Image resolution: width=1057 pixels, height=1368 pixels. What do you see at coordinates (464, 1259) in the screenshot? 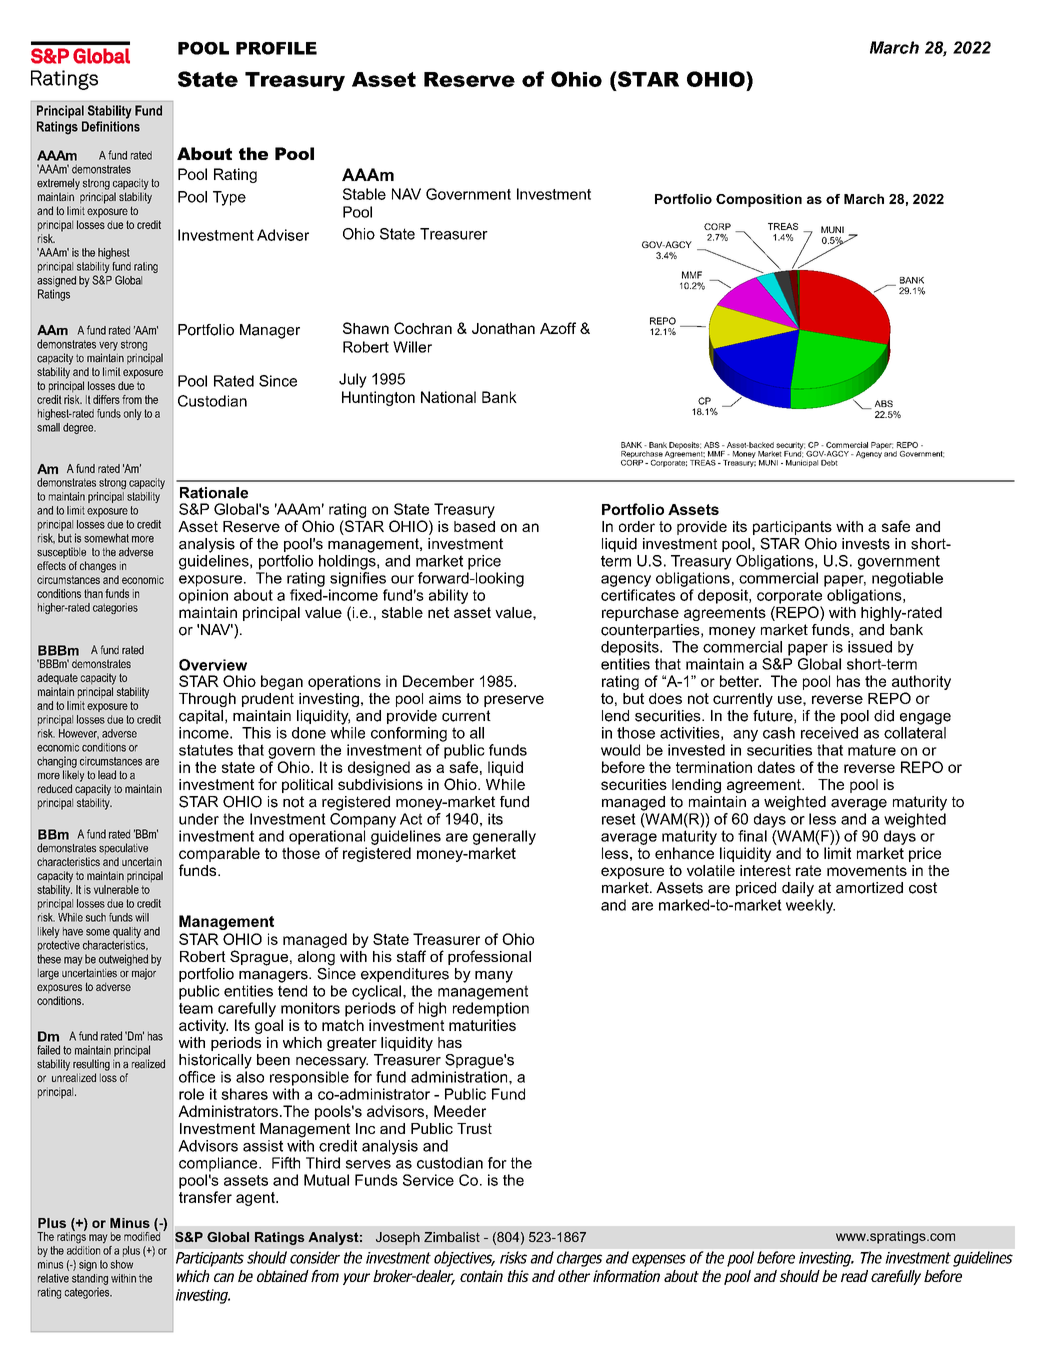
I see `objectives` at bounding box center [464, 1259].
